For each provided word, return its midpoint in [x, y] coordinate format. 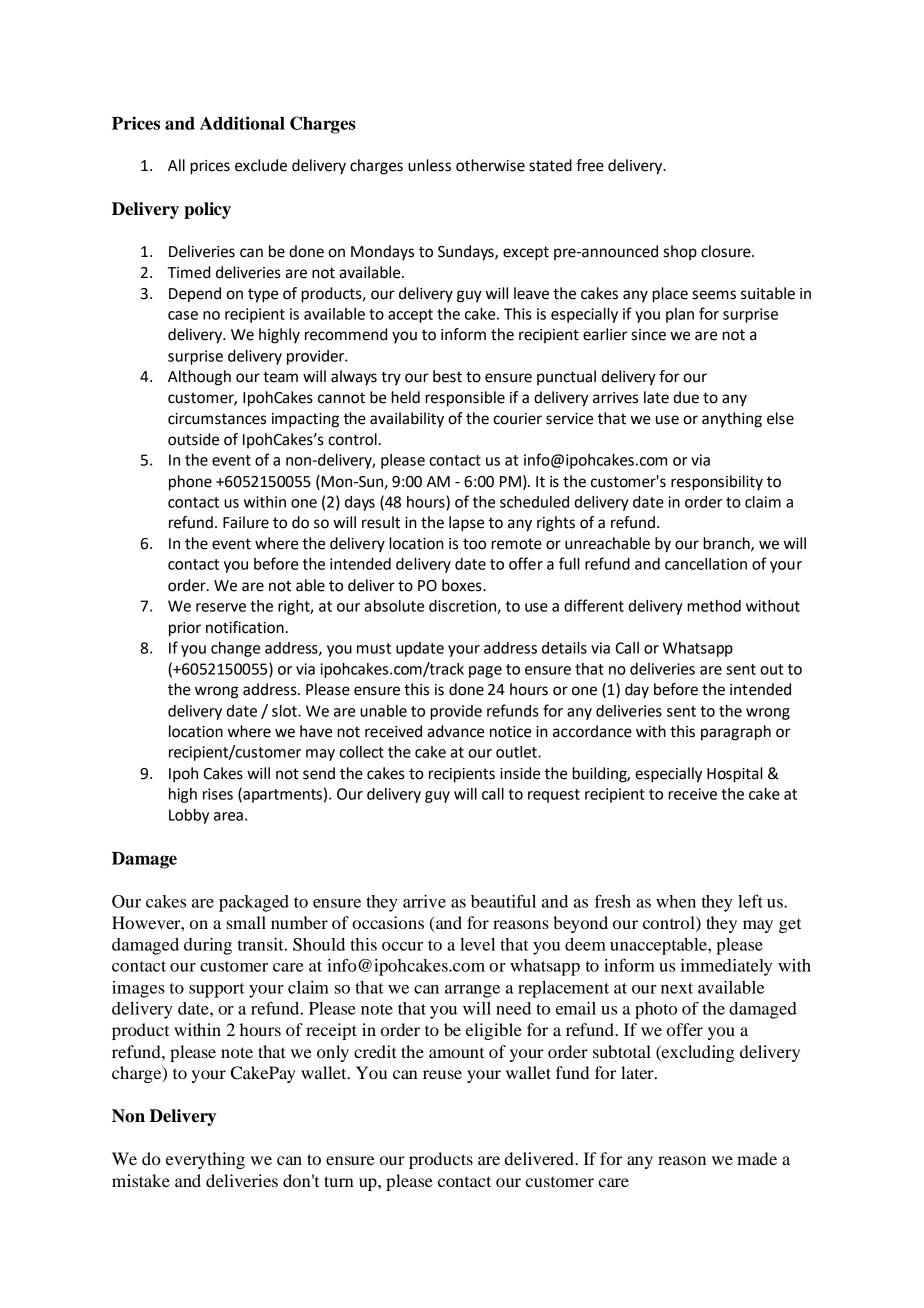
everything [205, 1160]
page [485, 672]
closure [727, 251]
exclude [261, 165]
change [235, 649]
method [714, 606]
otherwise [490, 165]
